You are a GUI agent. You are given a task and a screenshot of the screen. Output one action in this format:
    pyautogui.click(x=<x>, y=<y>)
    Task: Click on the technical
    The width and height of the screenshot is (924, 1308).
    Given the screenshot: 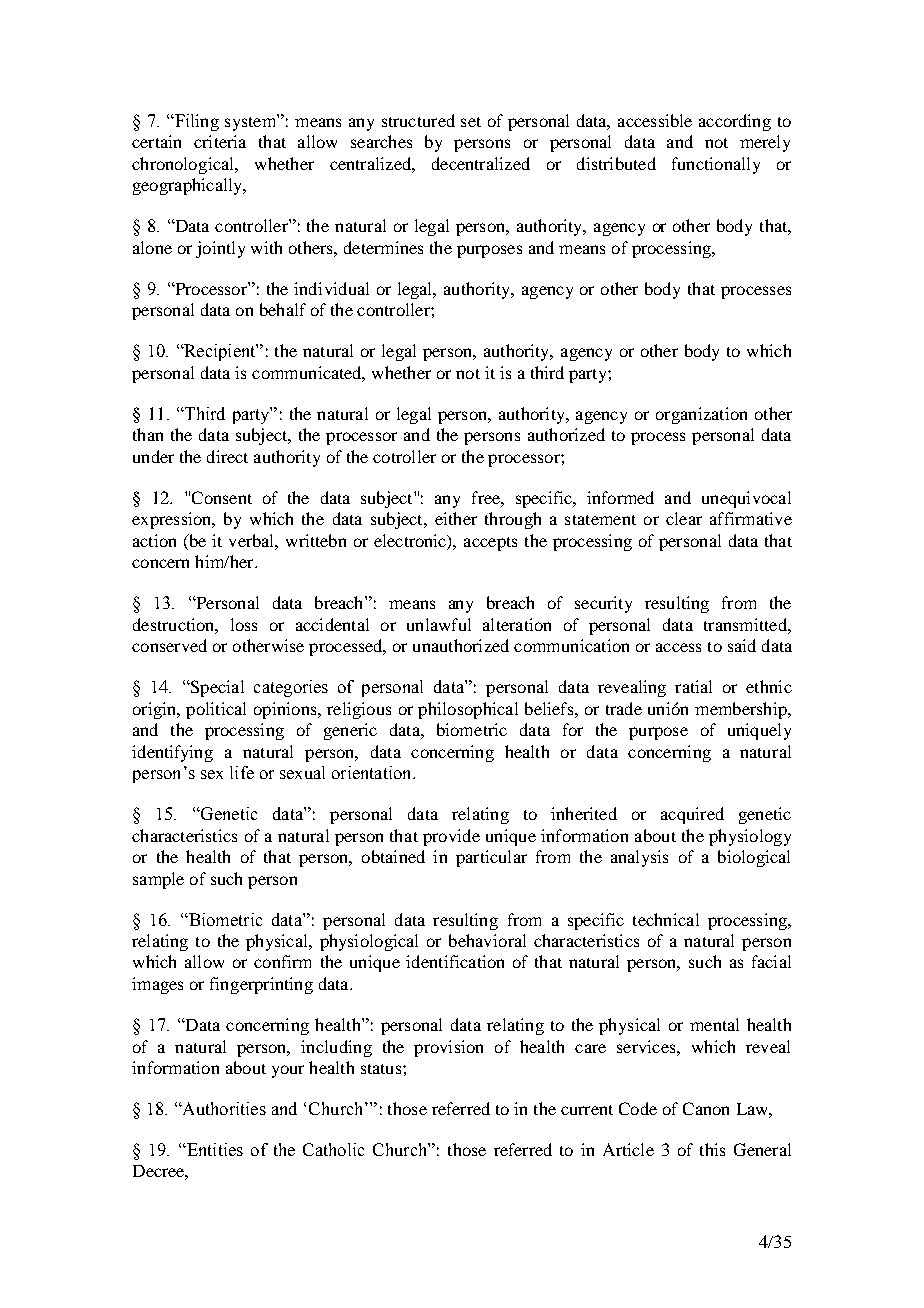 What is the action you would take?
    pyautogui.click(x=666, y=919)
